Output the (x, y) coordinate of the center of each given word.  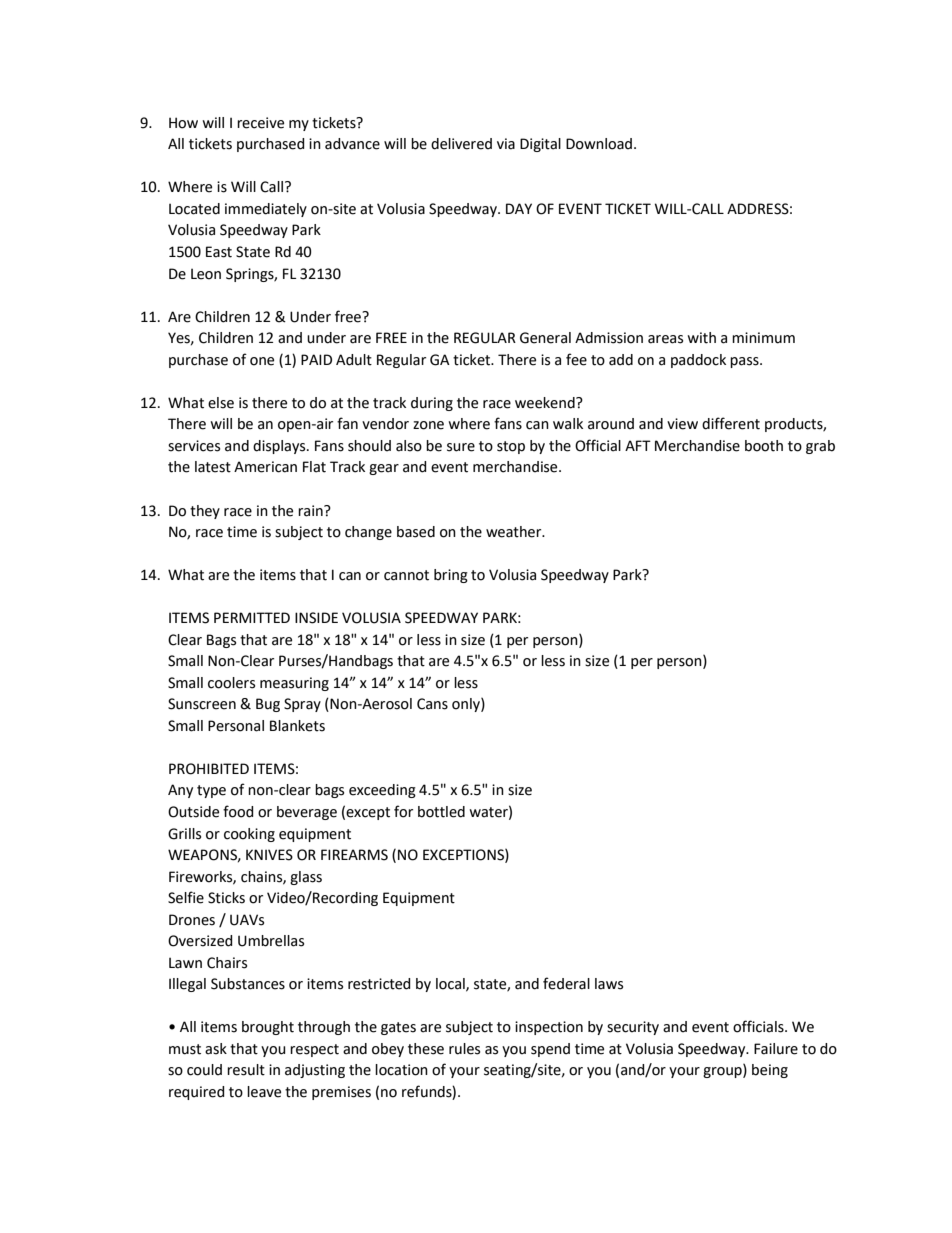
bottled (441, 812)
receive (260, 123)
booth (764, 446)
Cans (432, 704)
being (770, 1071)
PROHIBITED (209, 769)
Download (600, 144)
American (265, 467)
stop (511, 447)
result (246, 1070)
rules (464, 1049)
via (506, 144)
